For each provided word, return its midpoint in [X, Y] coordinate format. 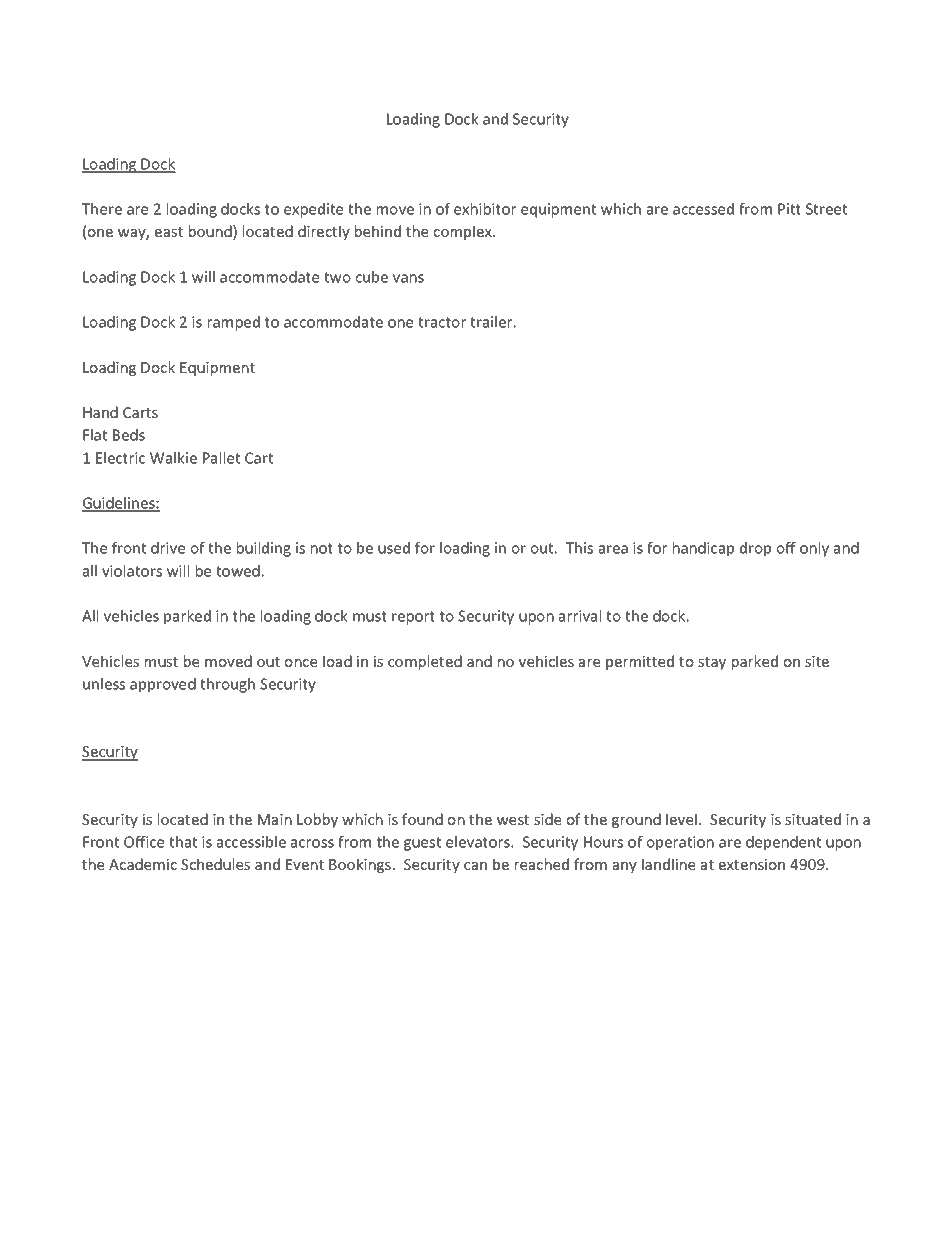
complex [464, 232]
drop [755, 549]
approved [163, 685]
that [183, 842]
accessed [703, 209]
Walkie [173, 458]
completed [425, 662]
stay [712, 663]
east [169, 232]
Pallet [221, 458]
